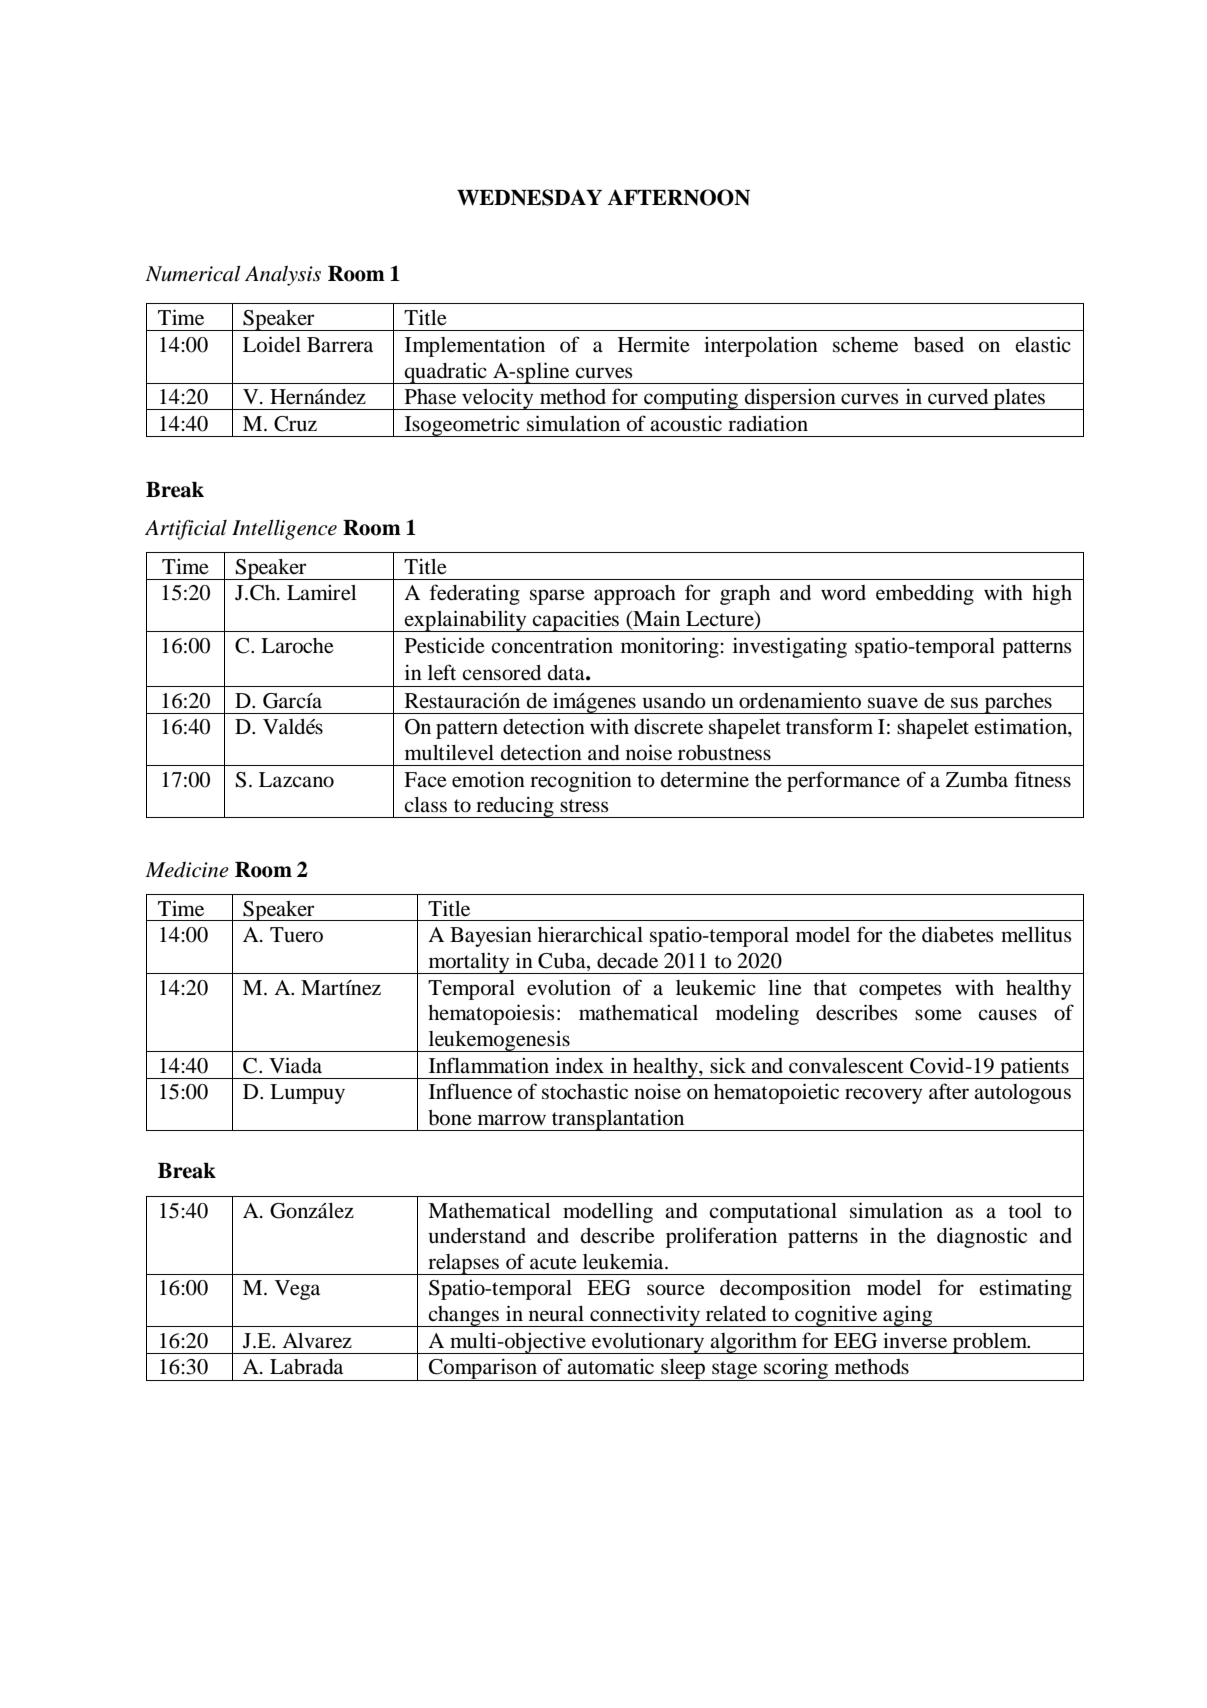 The width and height of the page is (1207, 1708). Describe the element at coordinates (938, 1015) in the page. I see `some` at that location.
